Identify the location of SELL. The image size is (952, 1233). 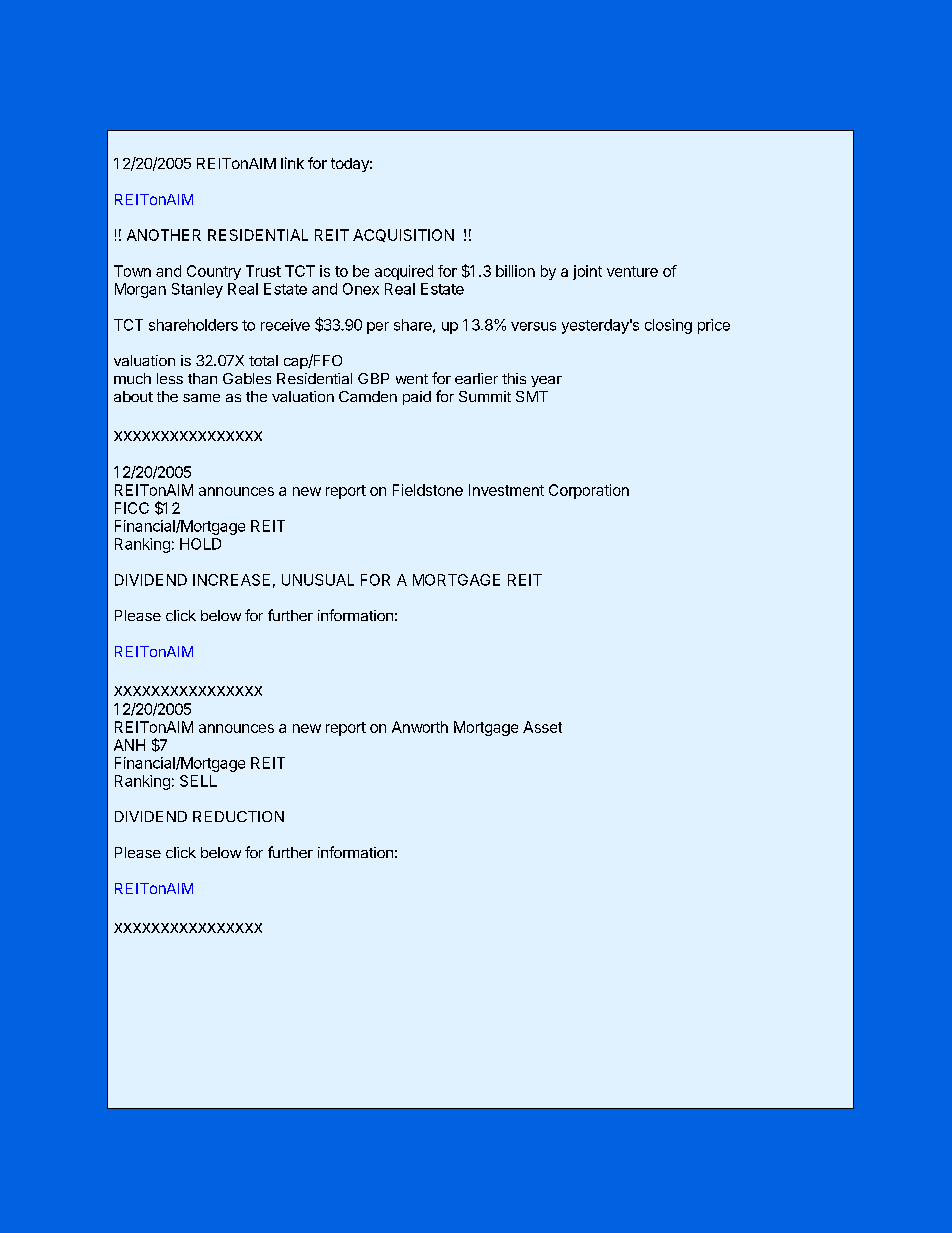
(198, 781).
